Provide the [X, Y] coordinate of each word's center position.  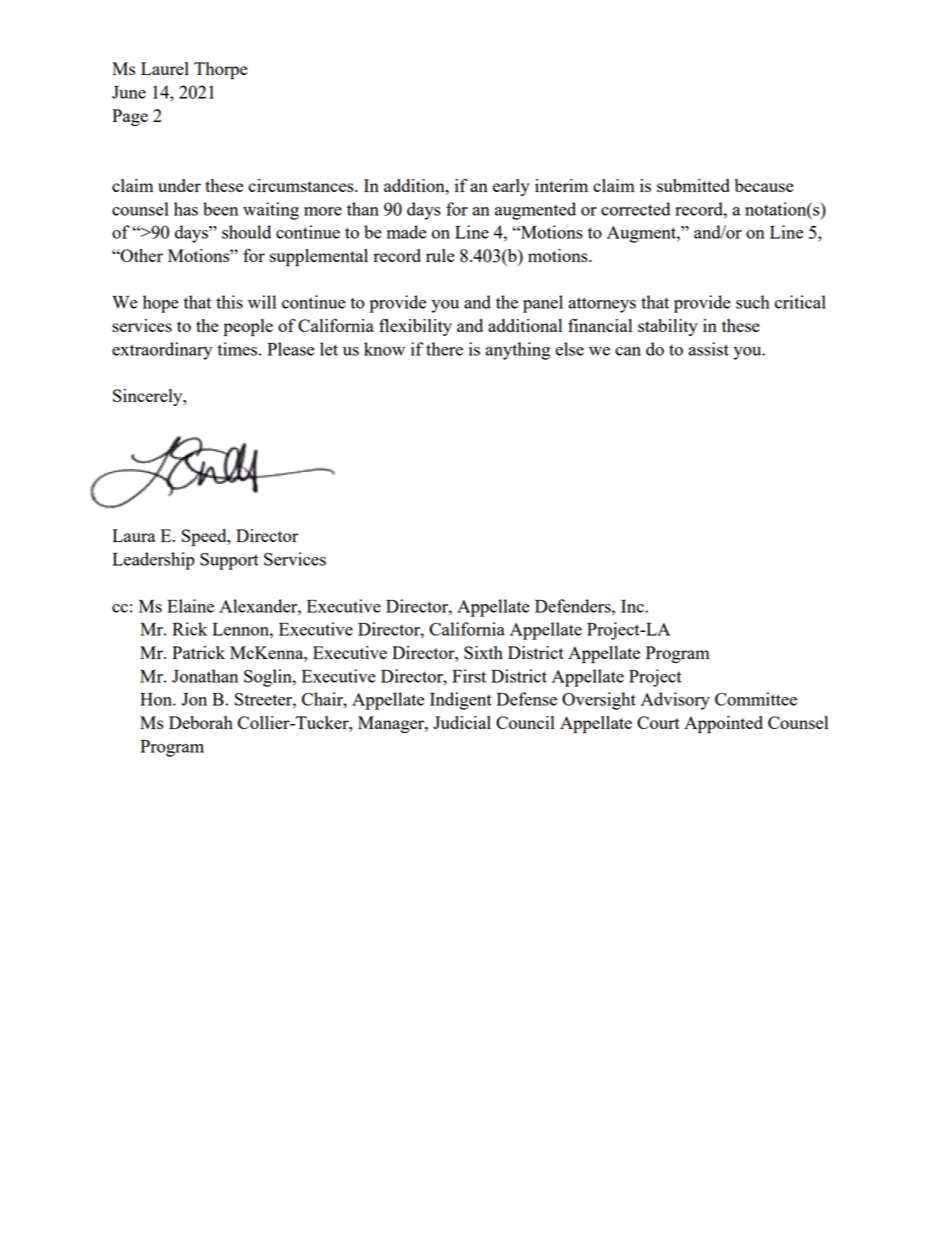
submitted [693, 185]
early [511, 187]
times [237, 349]
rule [440, 255]
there [444, 349]
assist [708, 349]
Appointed [723, 725]
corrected [635, 209]
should [246, 232]
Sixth [483, 652]
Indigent [461, 701]
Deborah [201, 722]
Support [229, 561]
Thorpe [221, 71]
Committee [756, 699]
